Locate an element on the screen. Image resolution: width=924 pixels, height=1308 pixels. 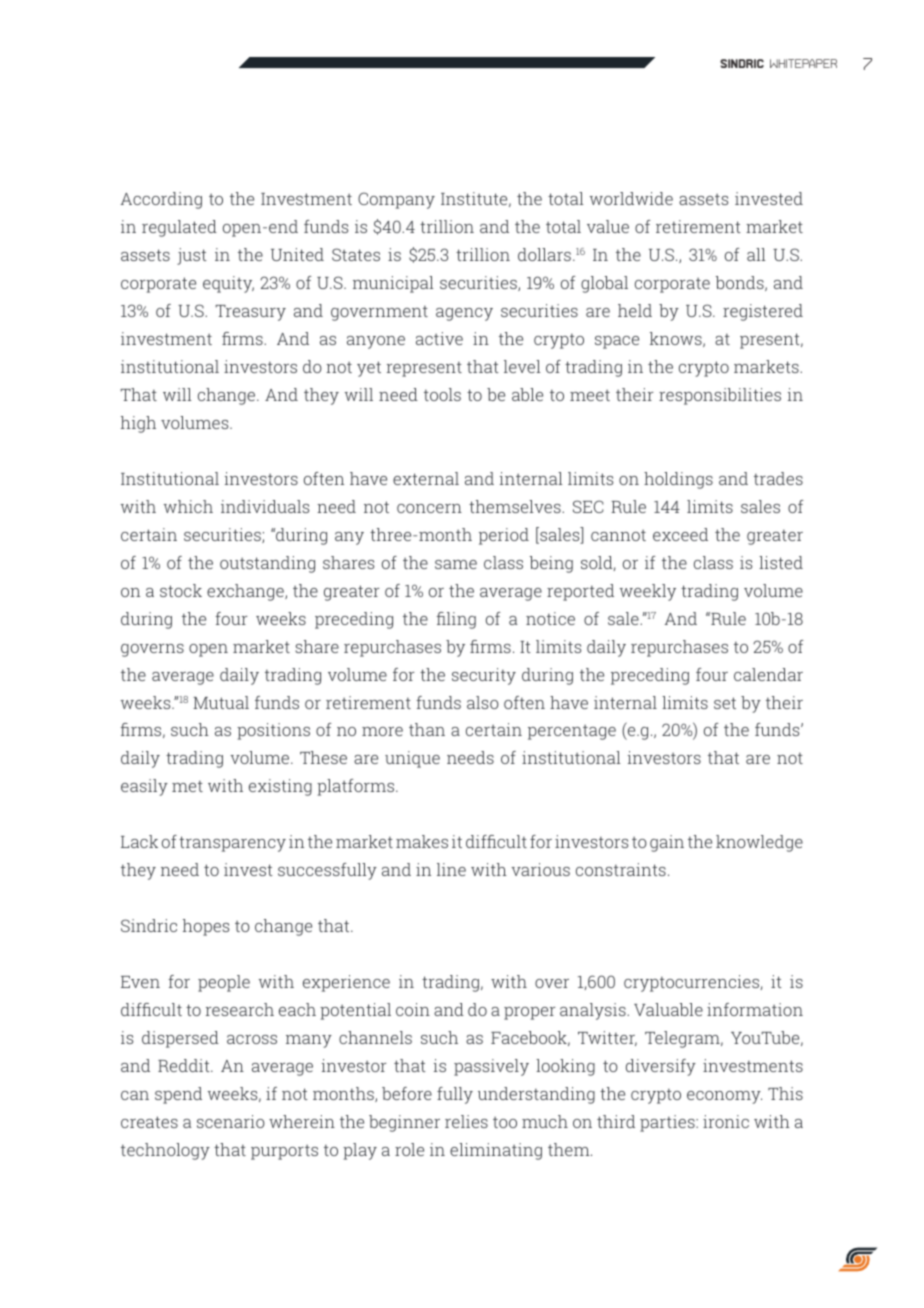
ironic is located at coordinates (726, 1121).
